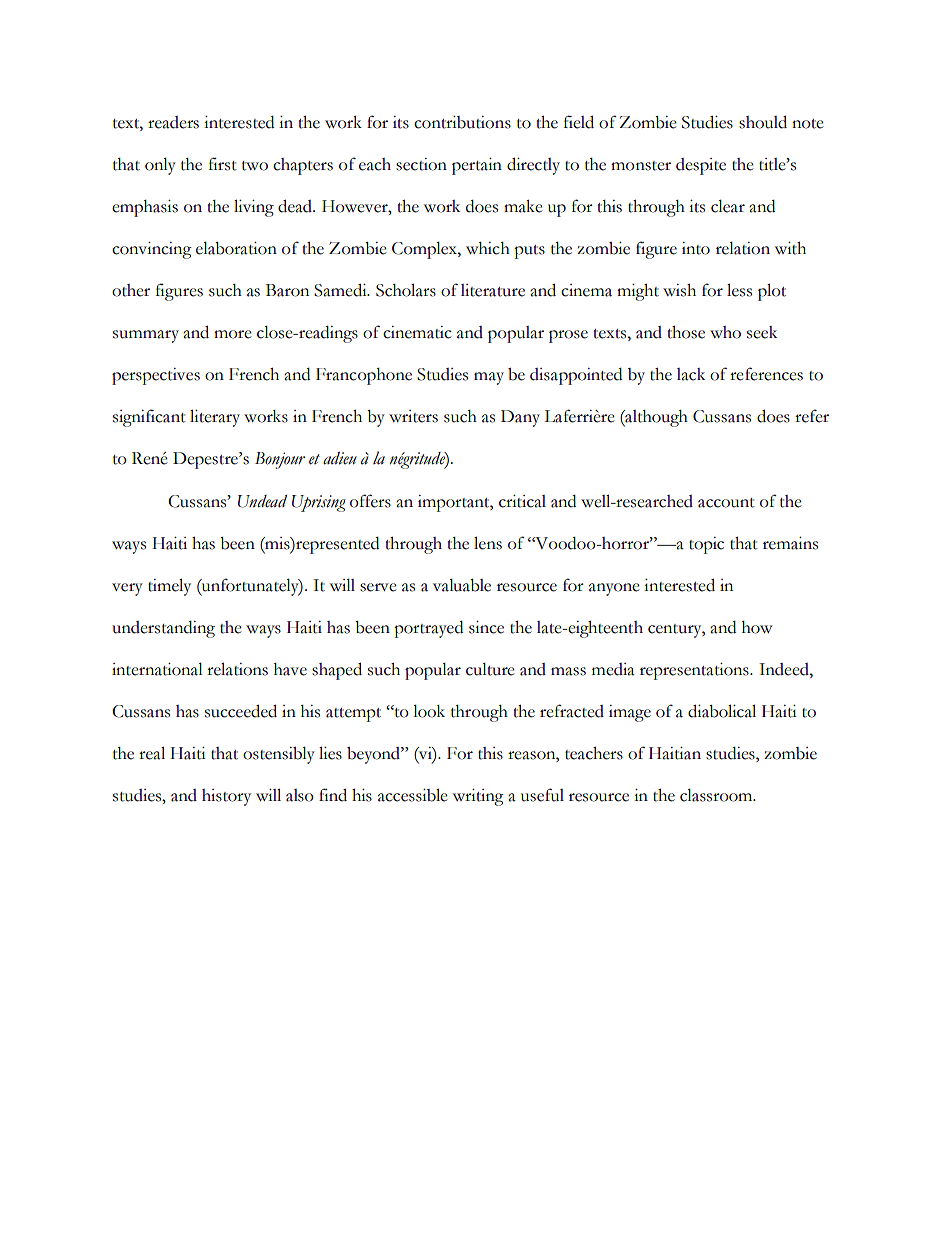 This screenshot has height=1233, width=952. What do you see at coordinates (280, 460) in the screenshot?
I see `Bonjour` at bounding box center [280, 460].
